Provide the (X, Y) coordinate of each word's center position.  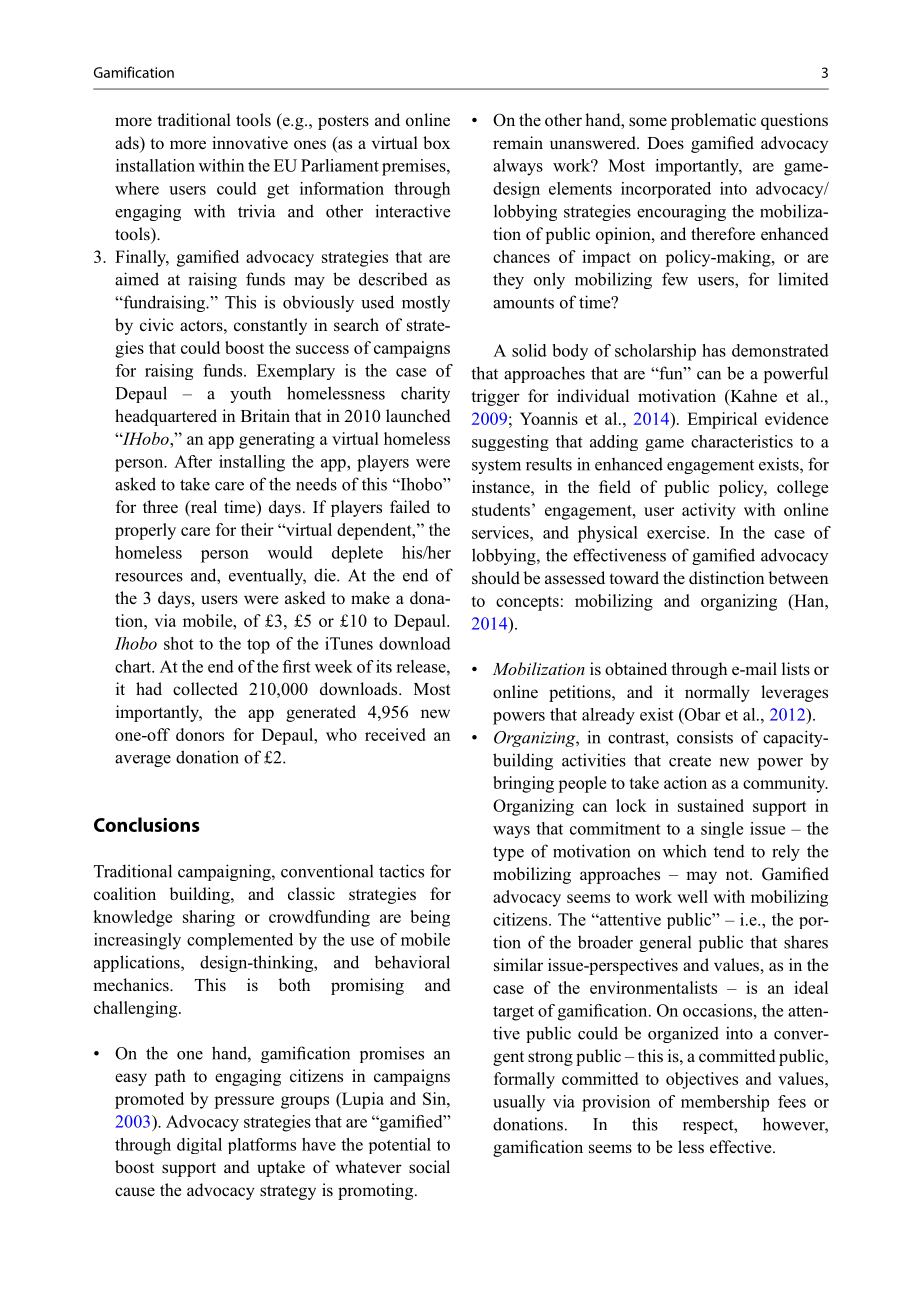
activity (709, 511)
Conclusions (147, 824)
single (722, 830)
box (436, 143)
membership (725, 1103)
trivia (256, 211)
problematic (713, 121)
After (193, 461)
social (429, 1167)
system (496, 466)
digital (199, 1146)
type (508, 853)
